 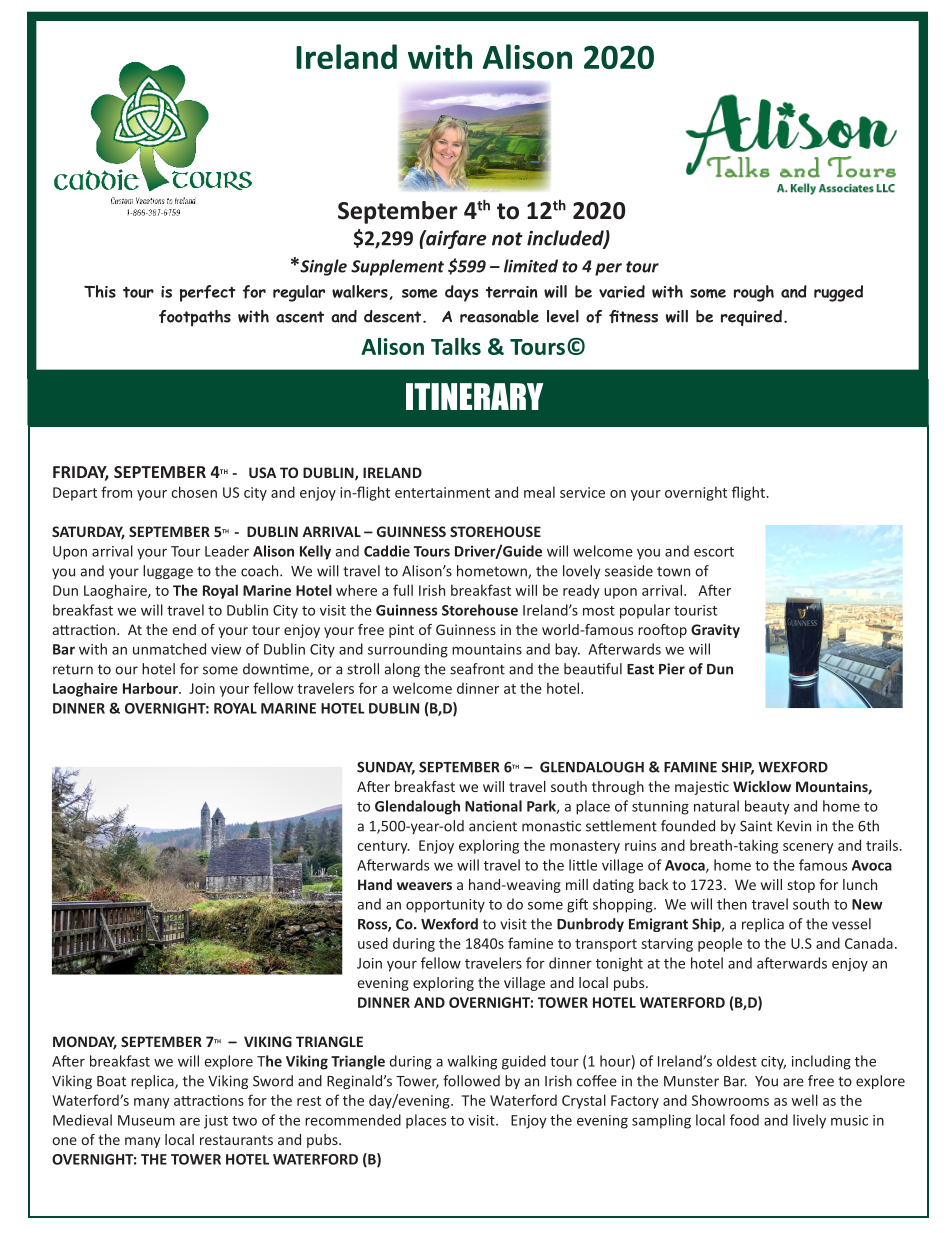 I want to click on perfect, so click(x=208, y=293).
